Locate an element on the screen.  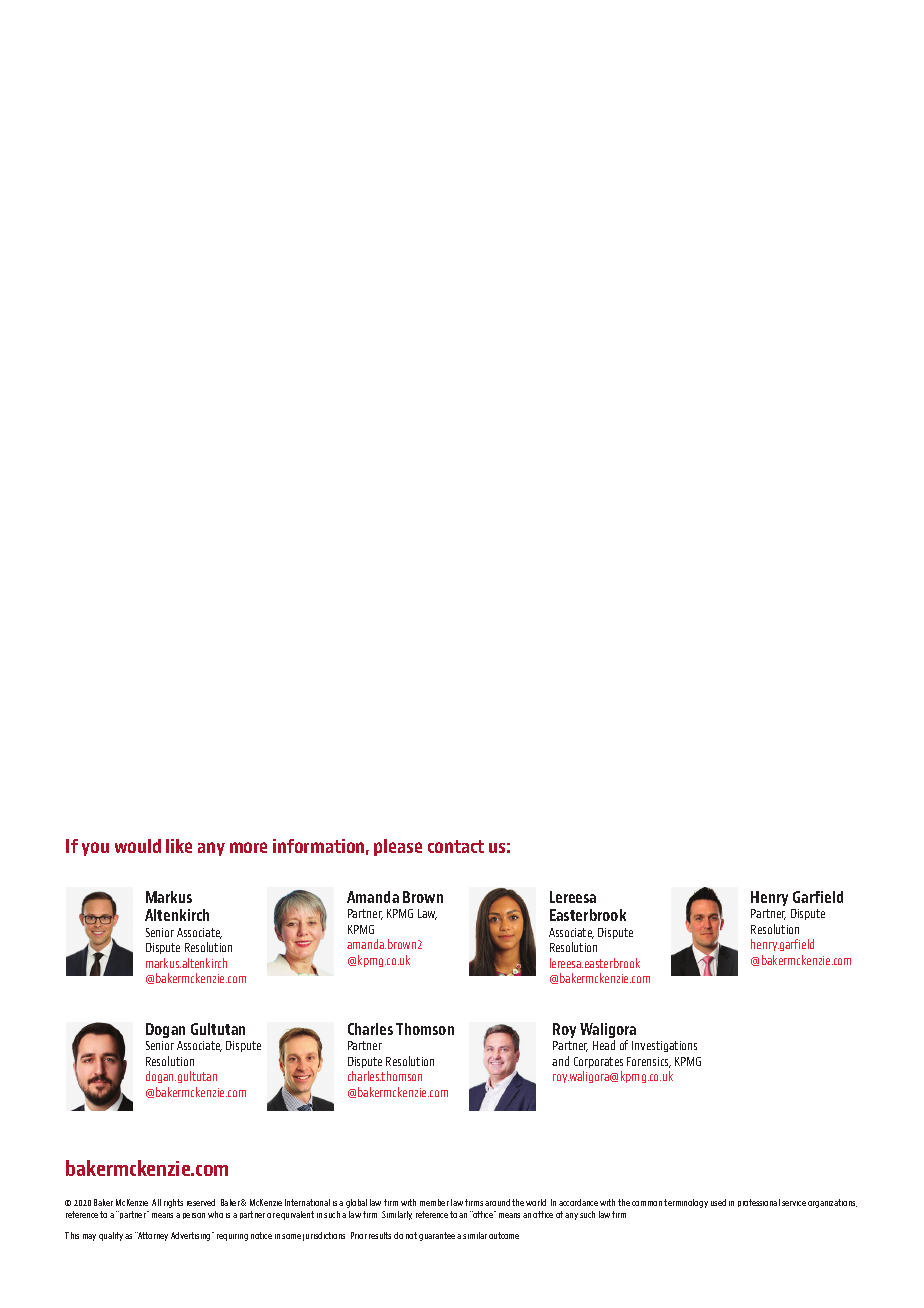
Attorney is located at coordinates (152, 1236).
